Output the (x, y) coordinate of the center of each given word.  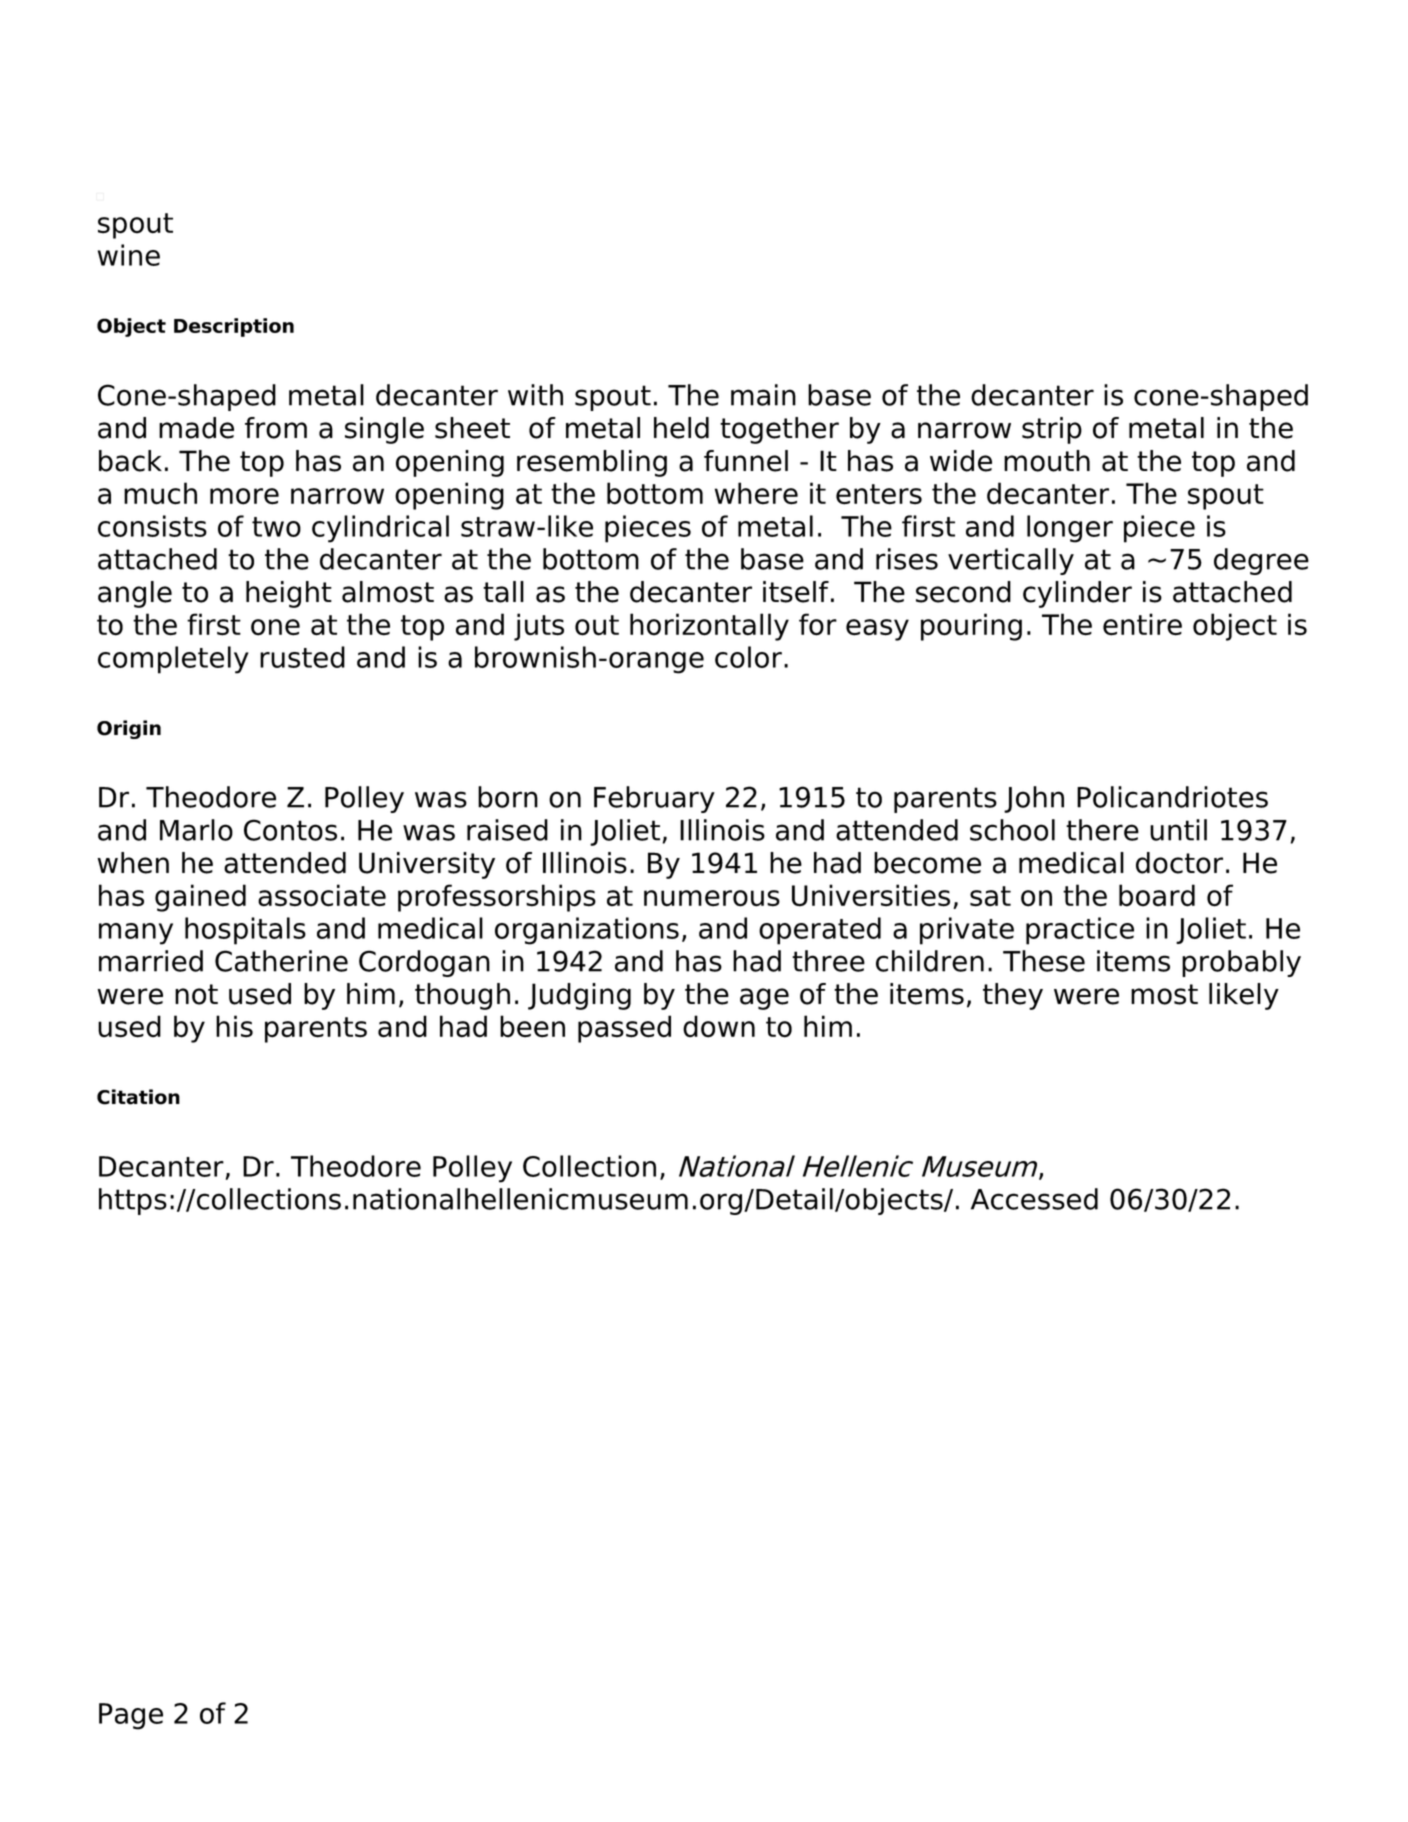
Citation (138, 1097)
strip (1052, 430)
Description (234, 327)
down (719, 1026)
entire (1142, 624)
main (763, 395)
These (1044, 961)
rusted (302, 657)
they (1013, 996)
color (748, 657)
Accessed (1034, 1199)
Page (131, 1716)
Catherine (281, 961)
